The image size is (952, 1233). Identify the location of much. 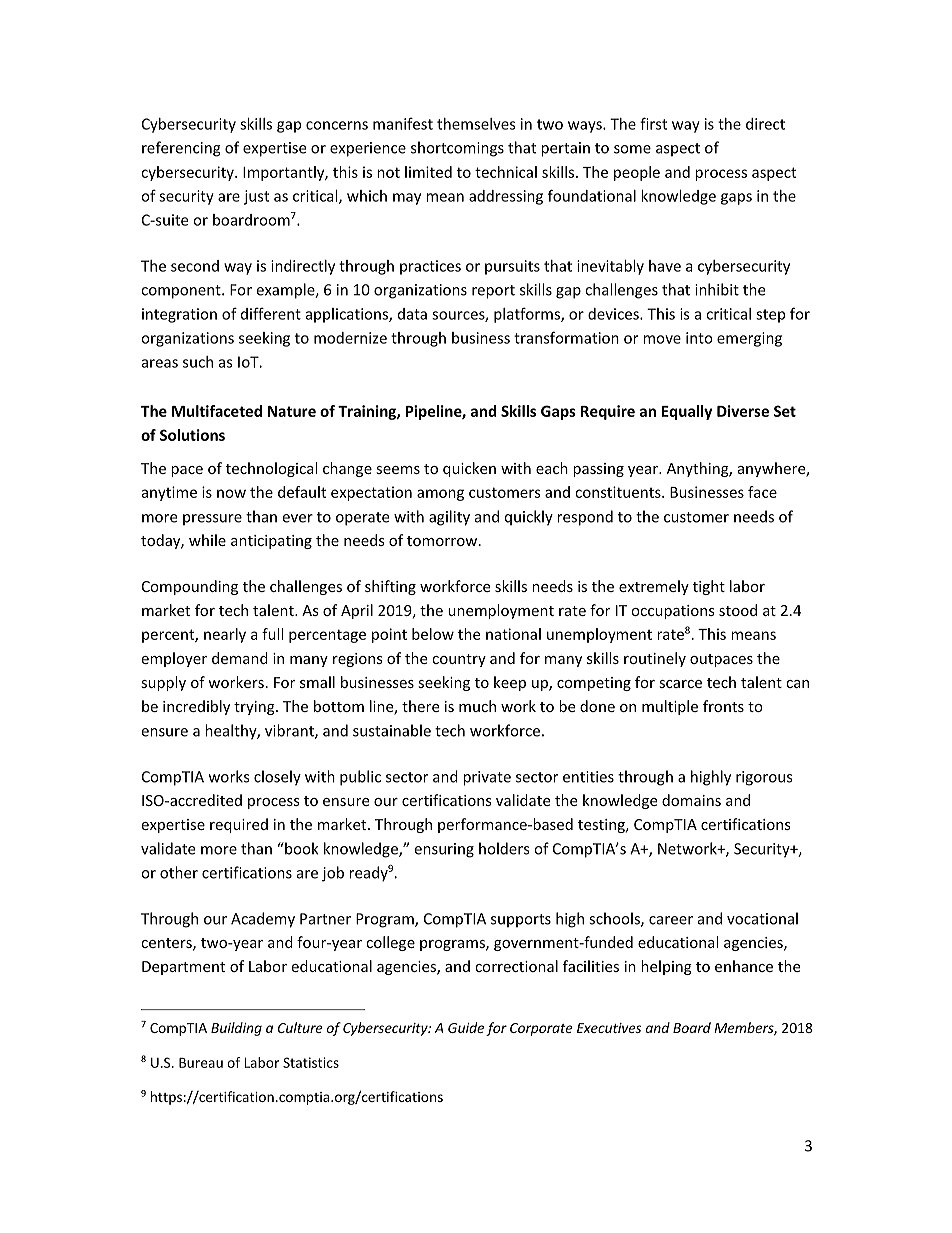
(477, 706).
